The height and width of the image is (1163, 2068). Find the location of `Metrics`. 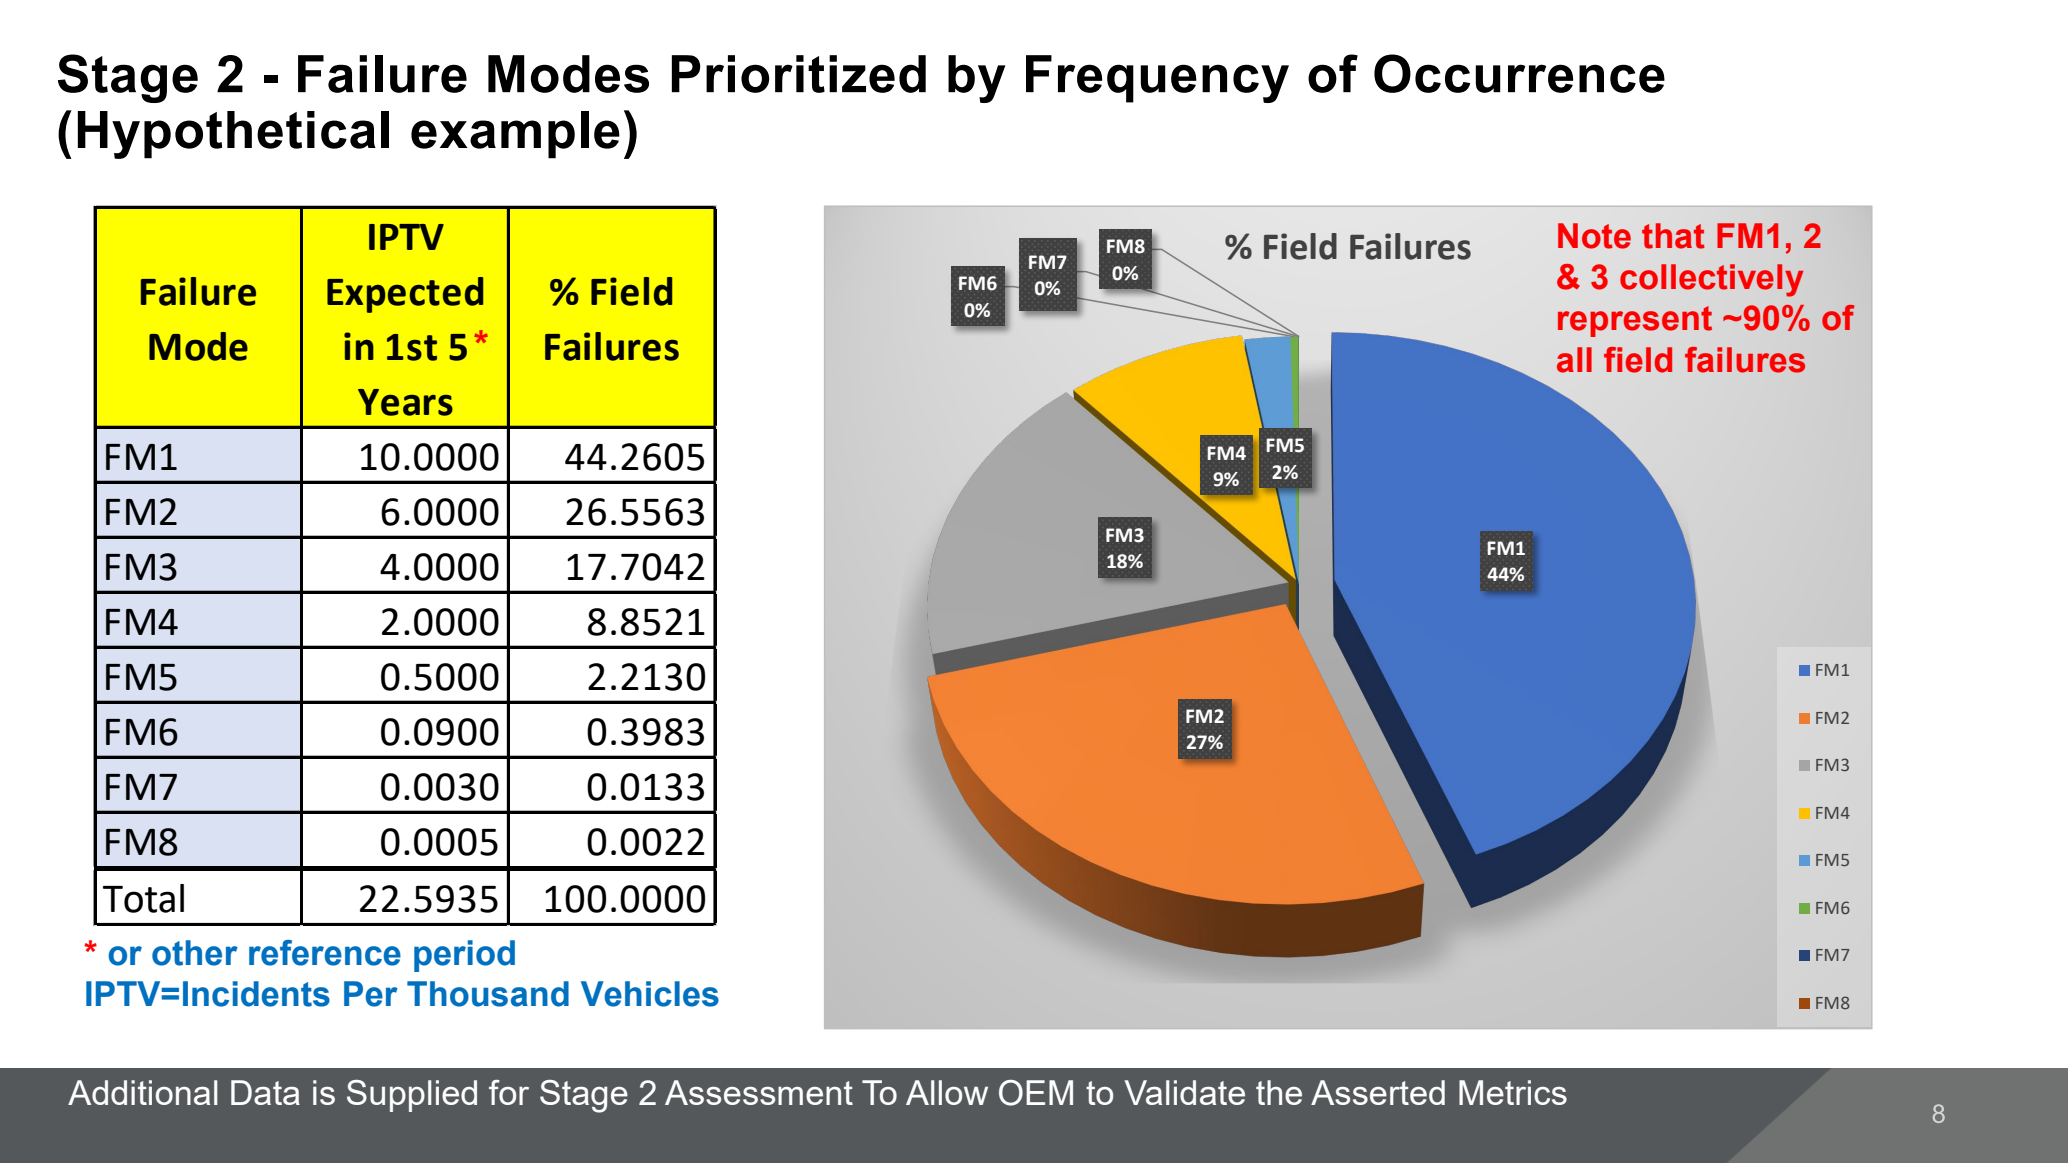

Metrics is located at coordinates (1513, 1092).
